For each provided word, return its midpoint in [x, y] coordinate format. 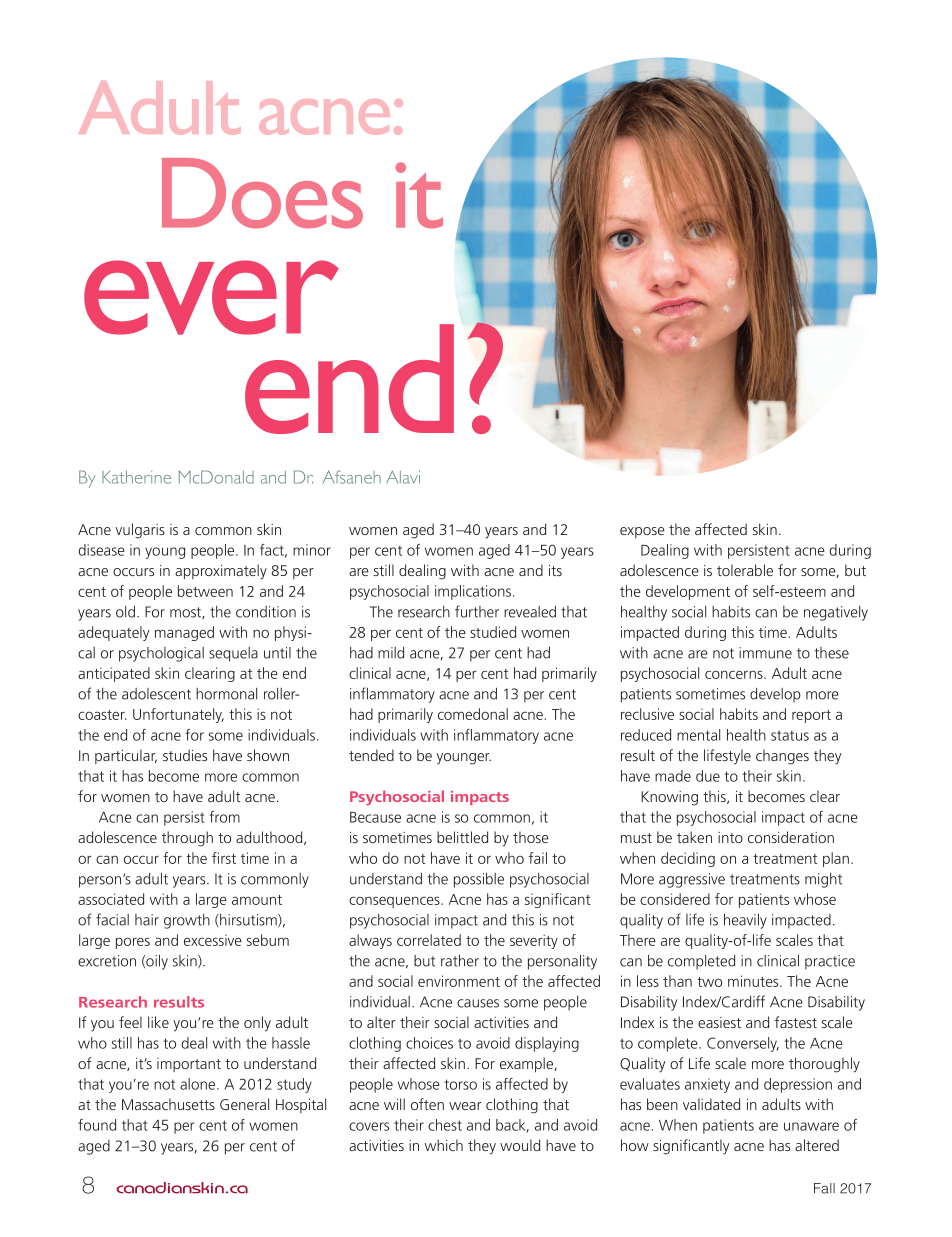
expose [642, 532]
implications [473, 592]
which [444, 1145]
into [730, 837]
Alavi [403, 477]
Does [262, 193]
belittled [462, 837]
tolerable [745, 570]
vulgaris [140, 531]
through [187, 839]
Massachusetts [168, 1104]
